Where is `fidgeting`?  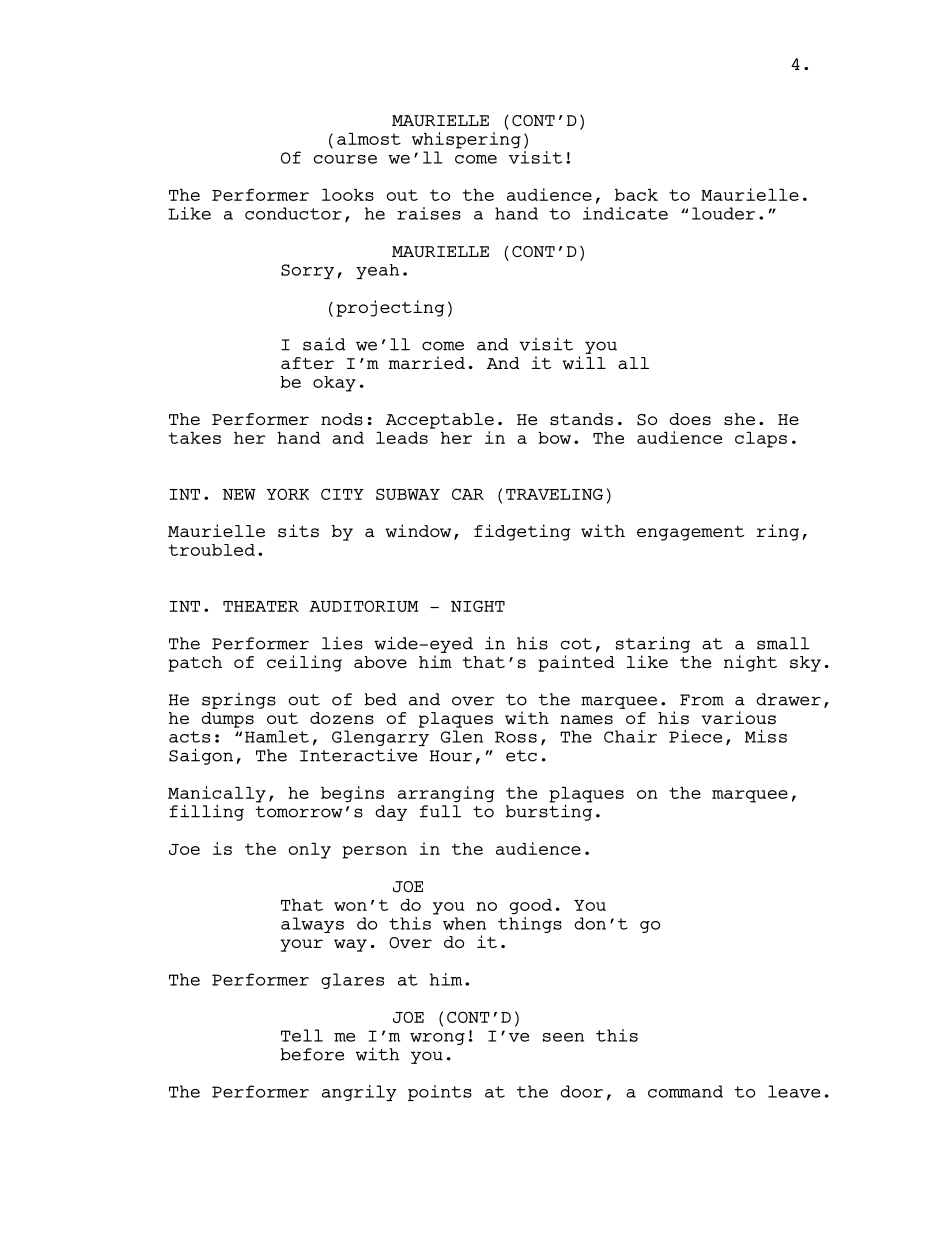 fidgeting is located at coordinates (522, 532).
